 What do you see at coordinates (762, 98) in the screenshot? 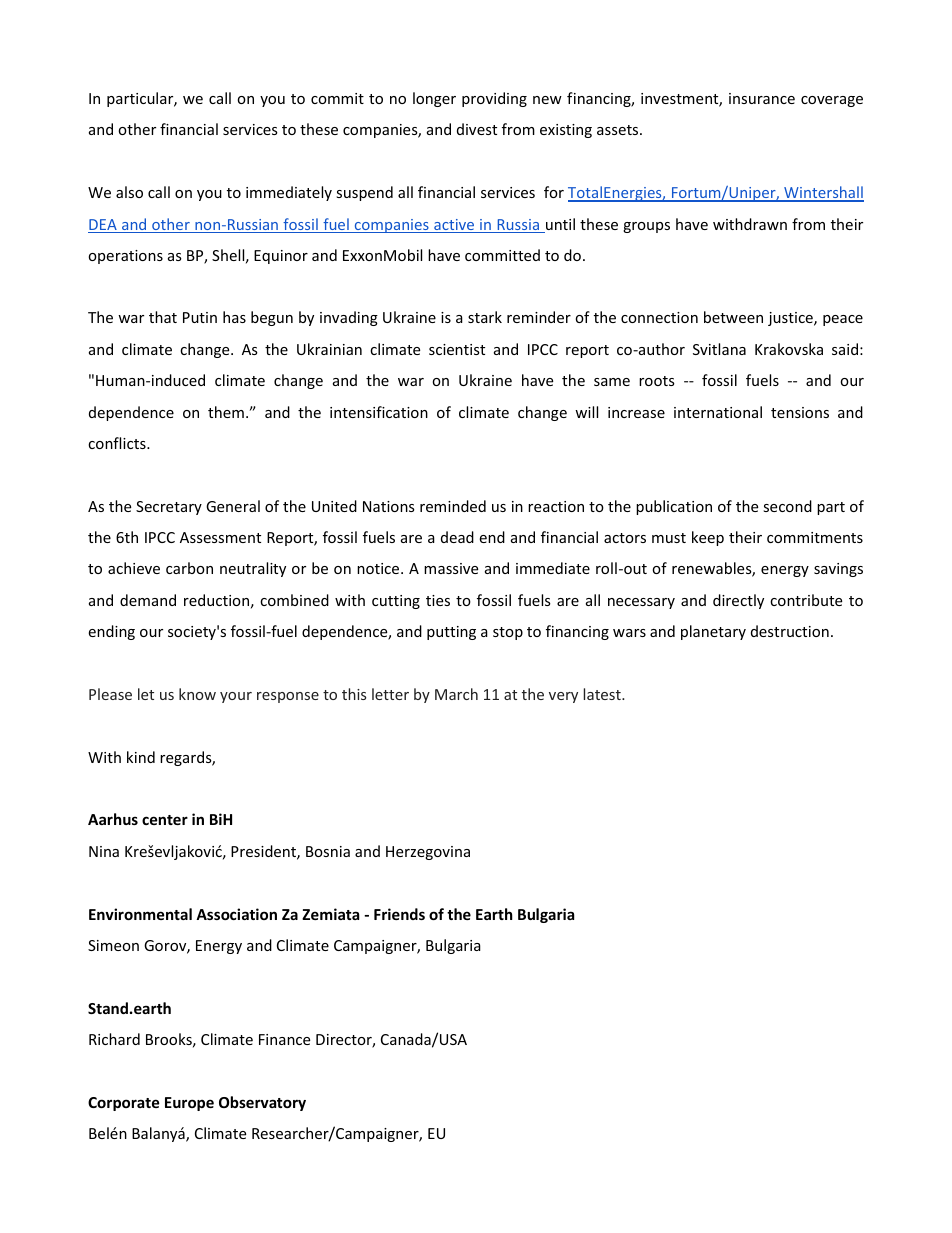
I see `insurance` at bounding box center [762, 98].
